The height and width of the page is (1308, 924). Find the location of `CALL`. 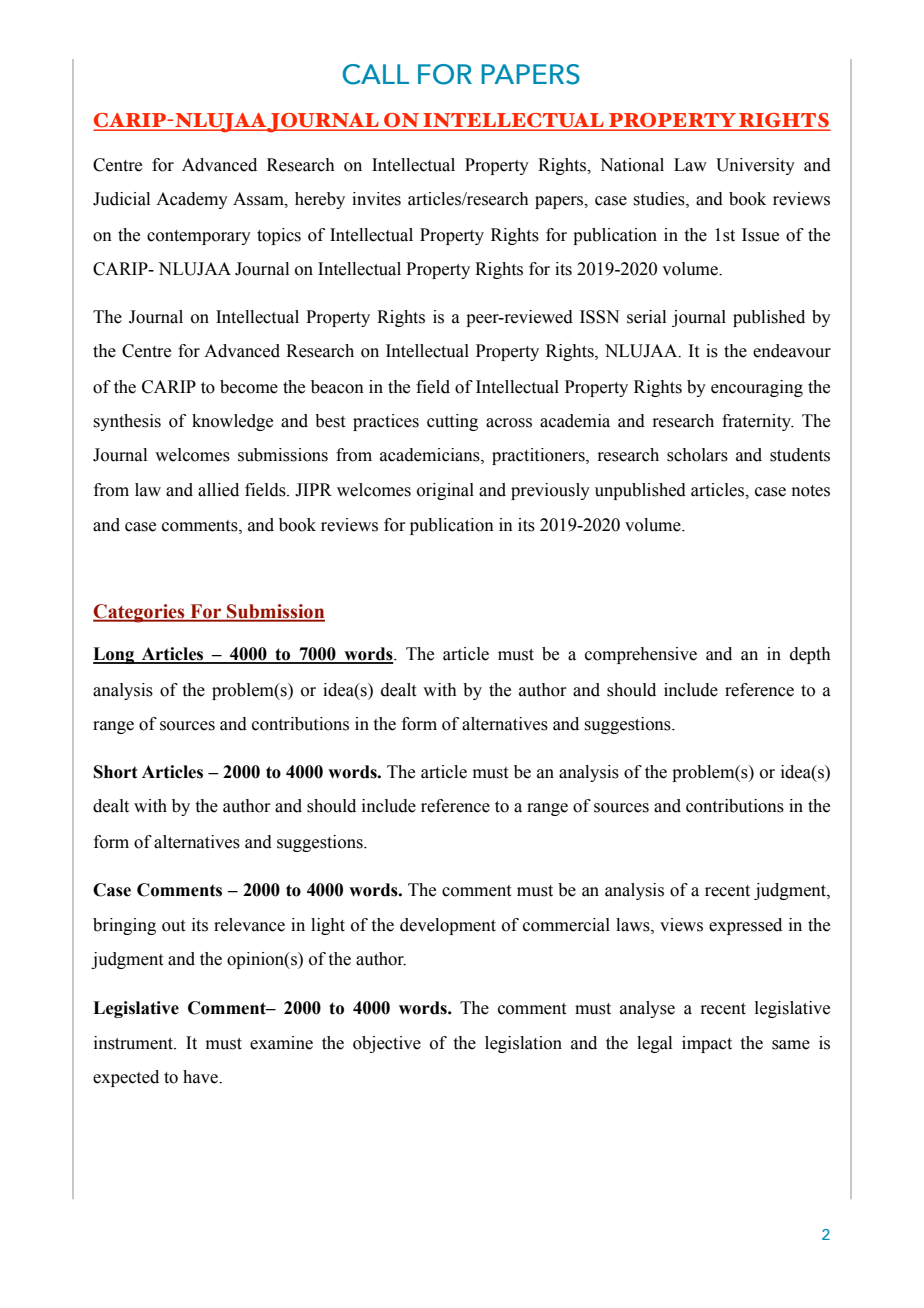

CALL is located at coordinates (376, 74).
